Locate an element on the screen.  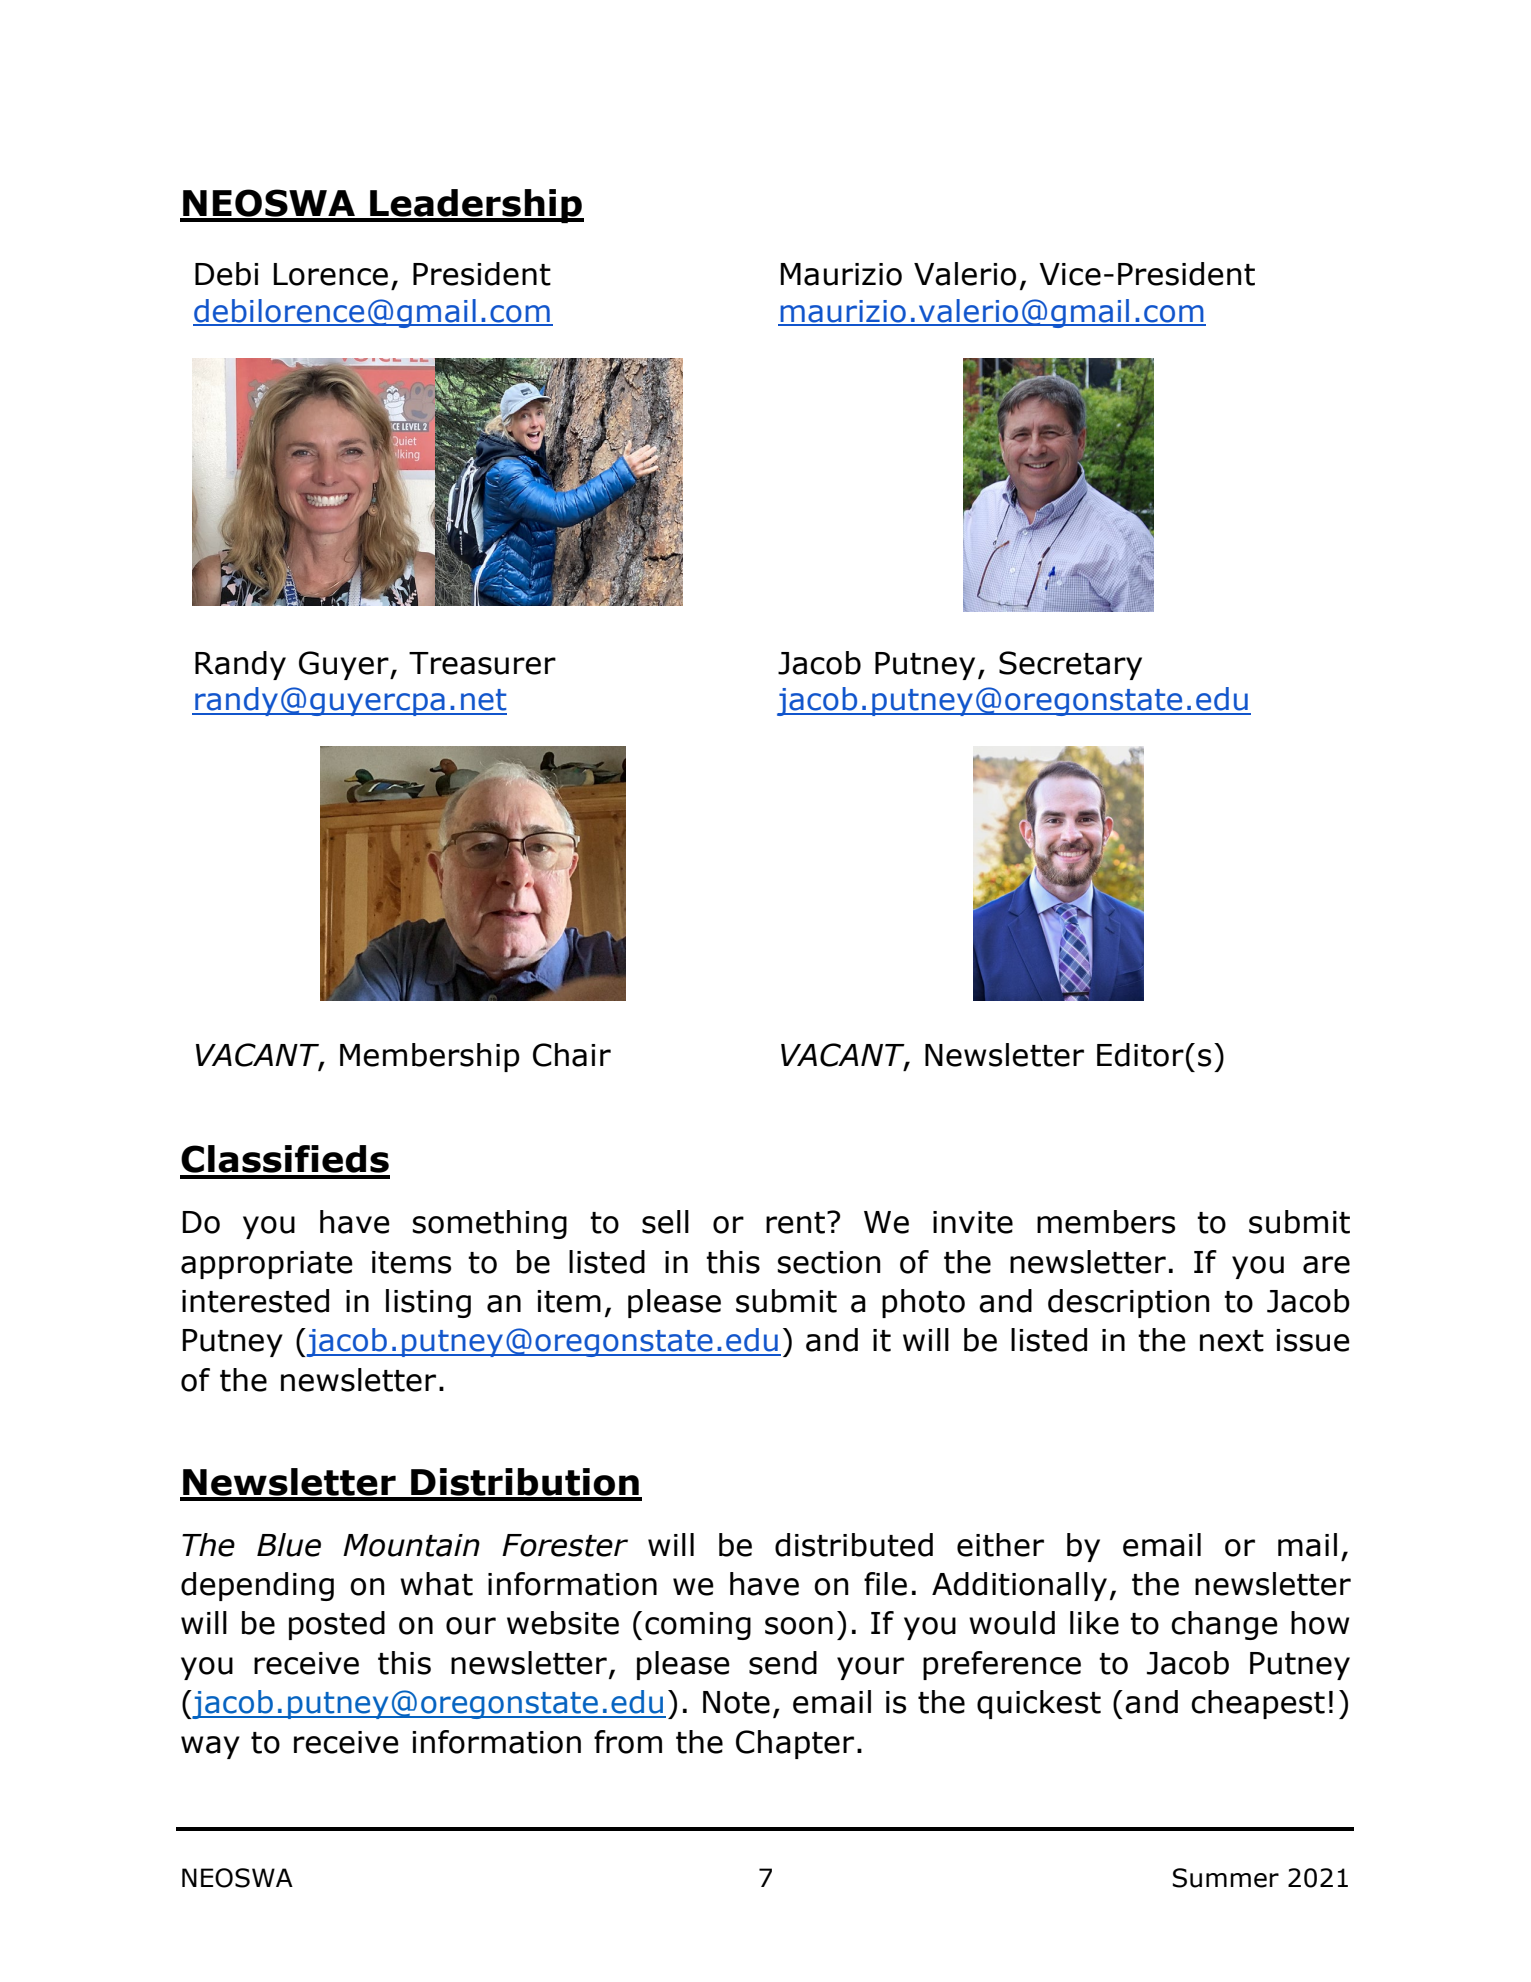
Chapter is located at coordinates (795, 1744).
